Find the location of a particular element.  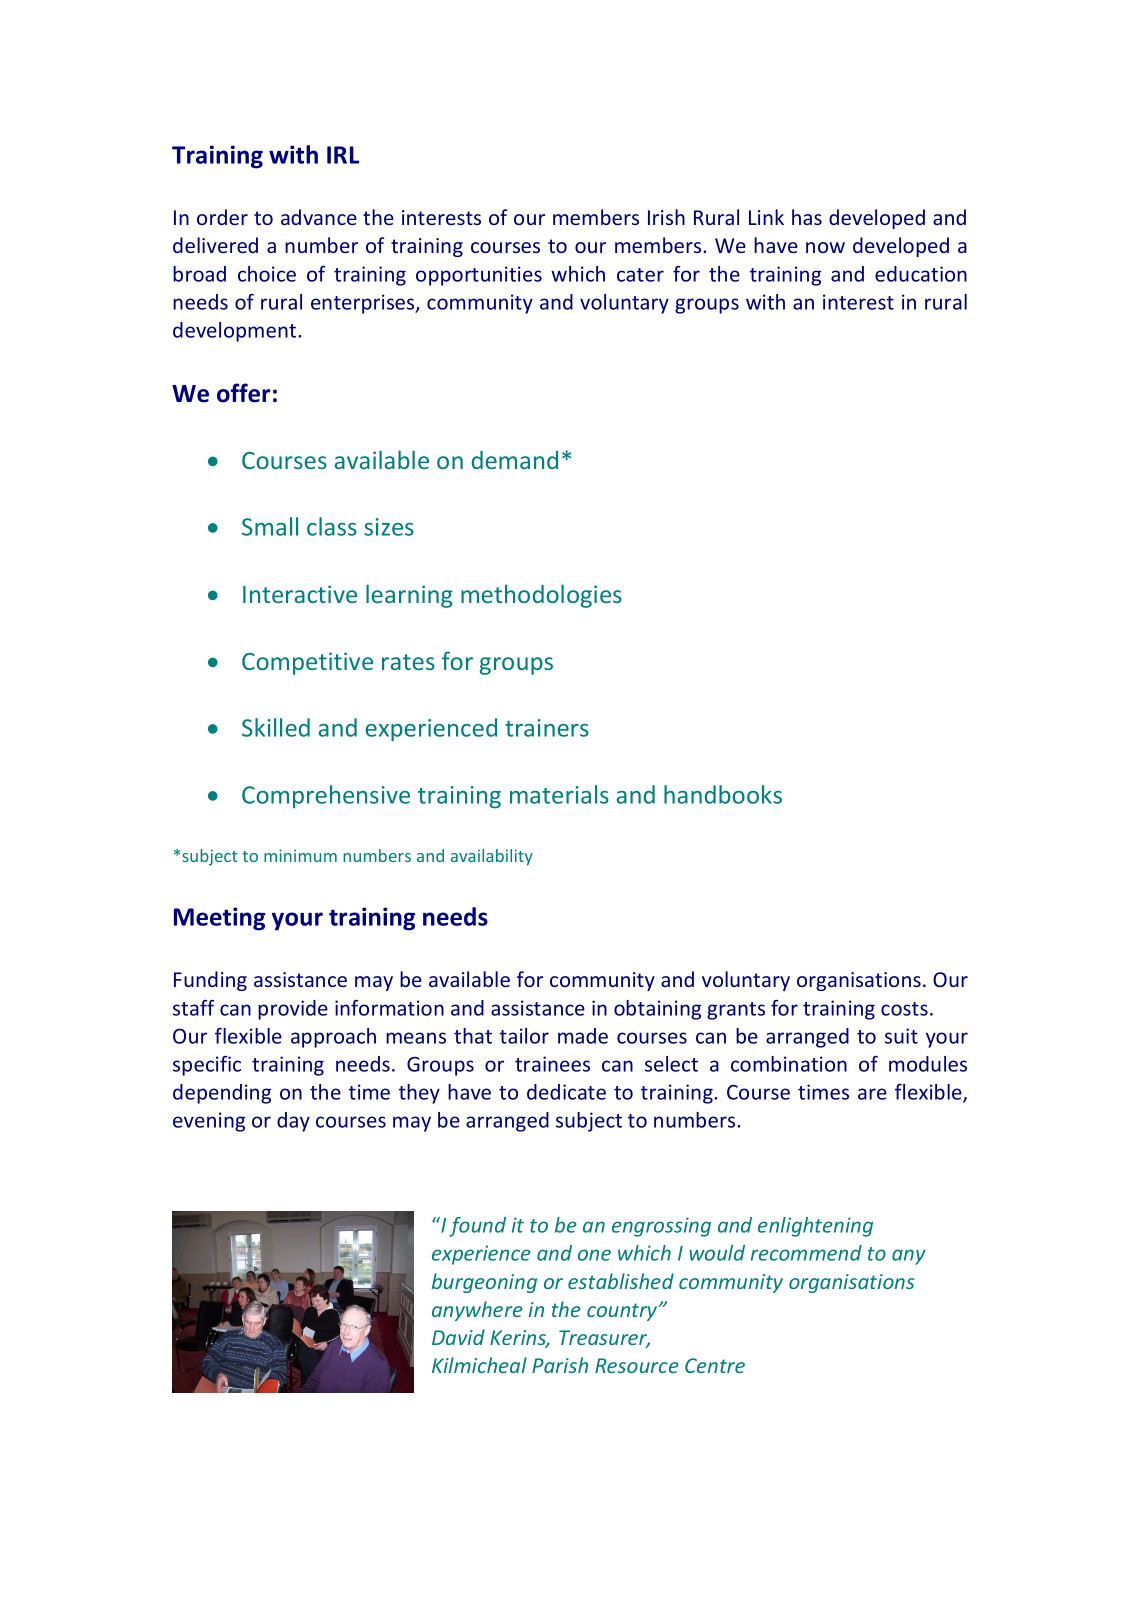

David is located at coordinates (458, 1337).
